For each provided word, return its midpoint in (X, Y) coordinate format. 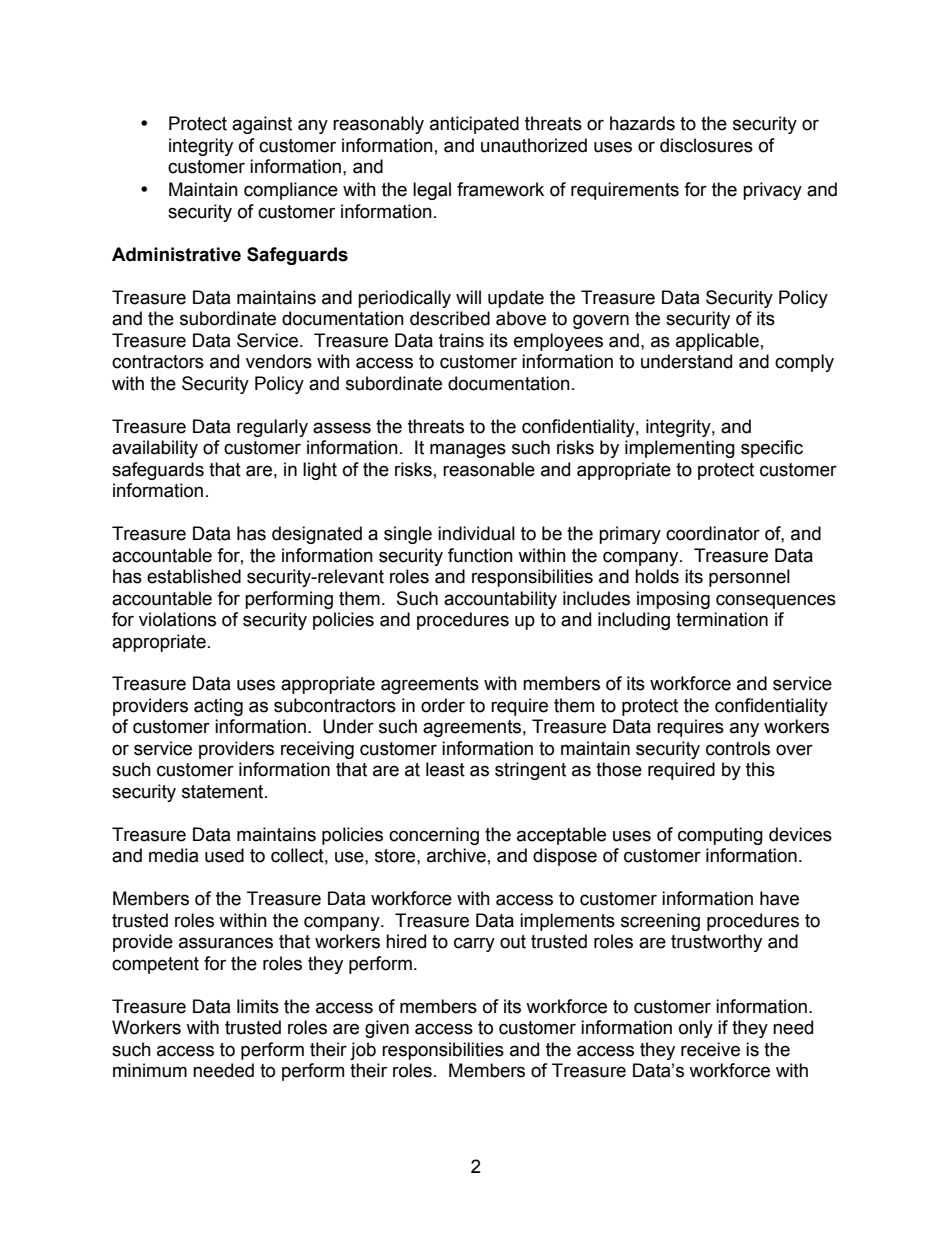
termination (722, 619)
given (387, 1029)
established (194, 576)
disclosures (706, 145)
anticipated (474, 125)
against (262, 125)
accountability (500, 600)
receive (710, 1049)
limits (258, 1006)
